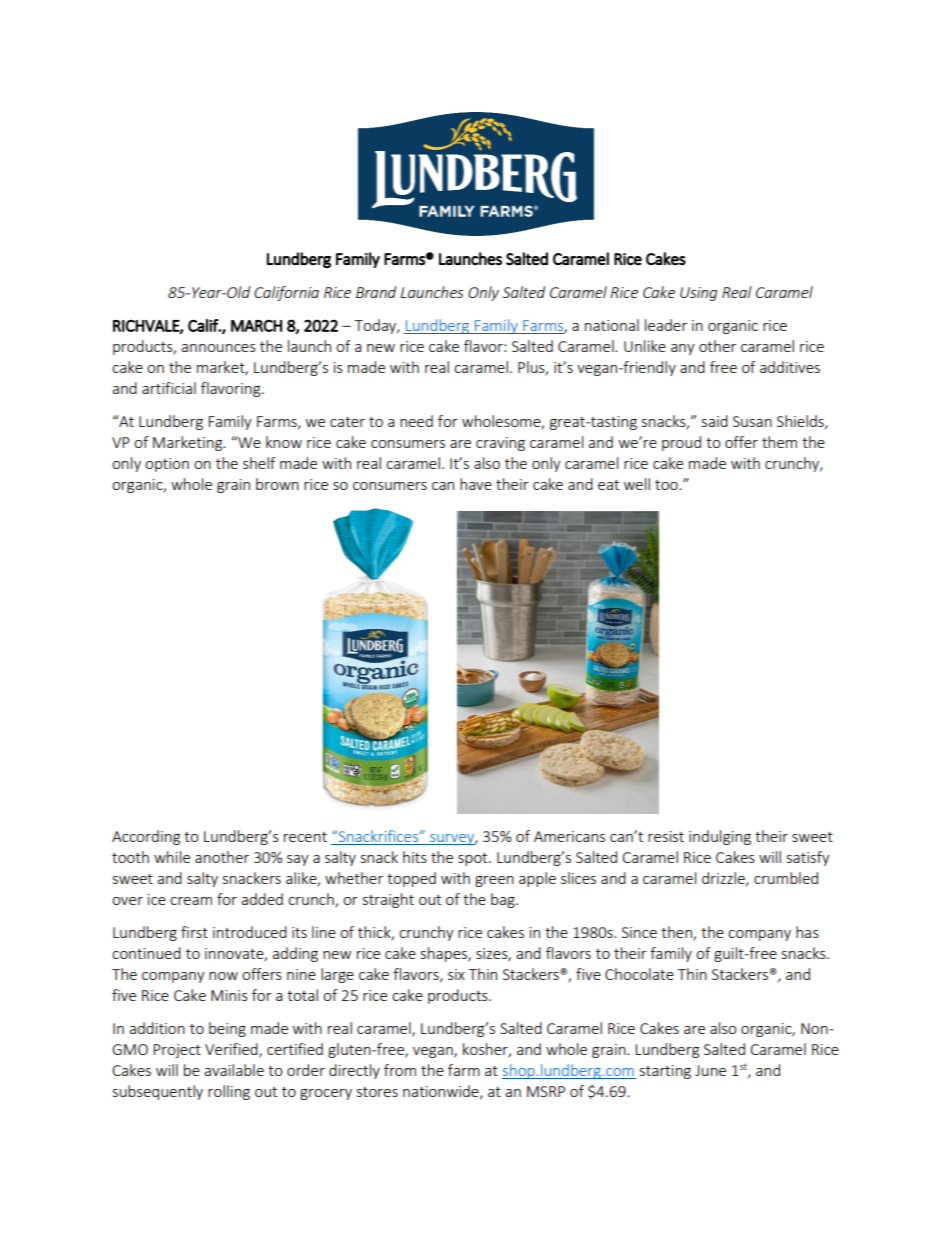 The height and width of the screenshot is (1233, 952). I want to click on Using, so click(698, 294).
